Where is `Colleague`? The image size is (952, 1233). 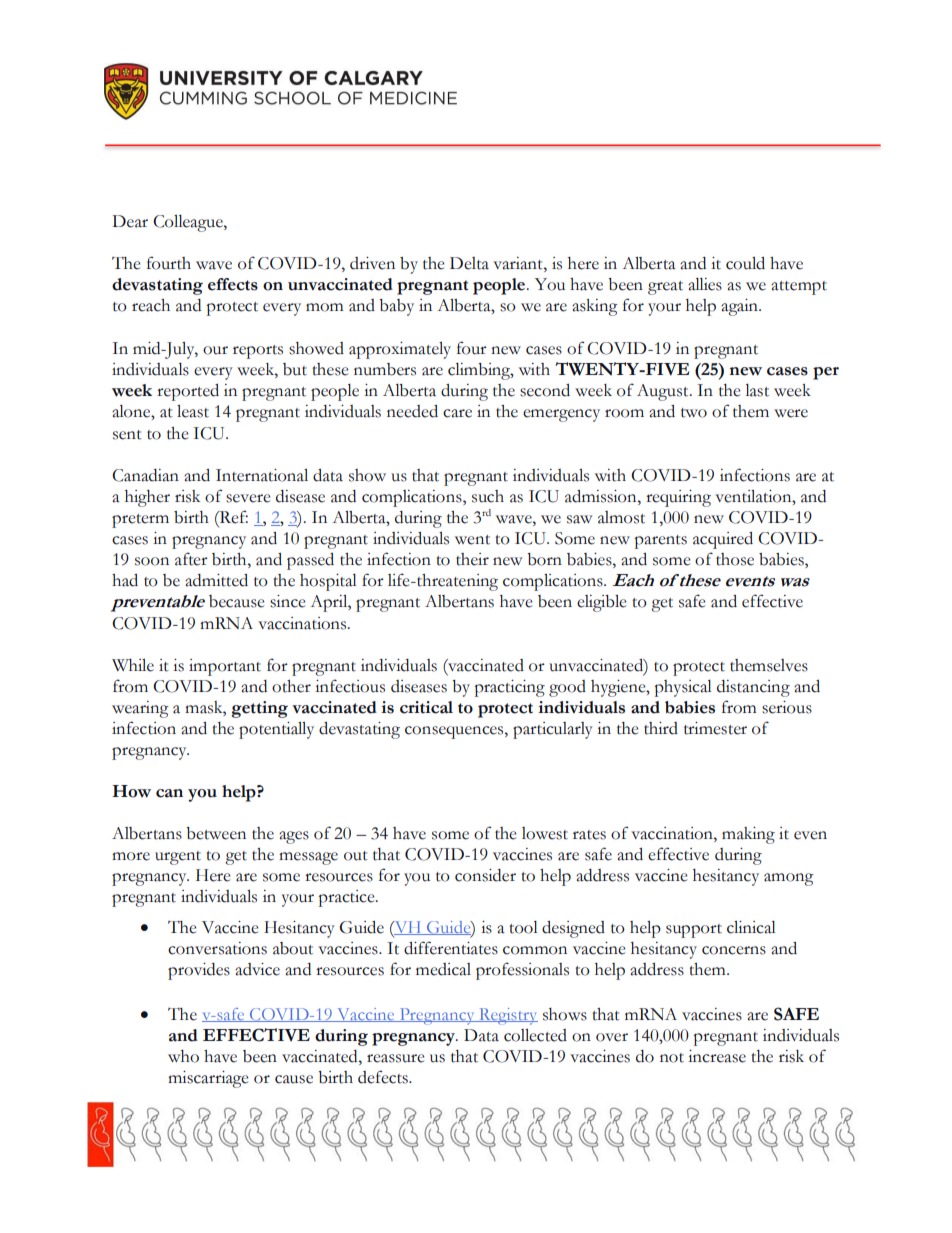
Colleague is located at coordinates (189, 223).
